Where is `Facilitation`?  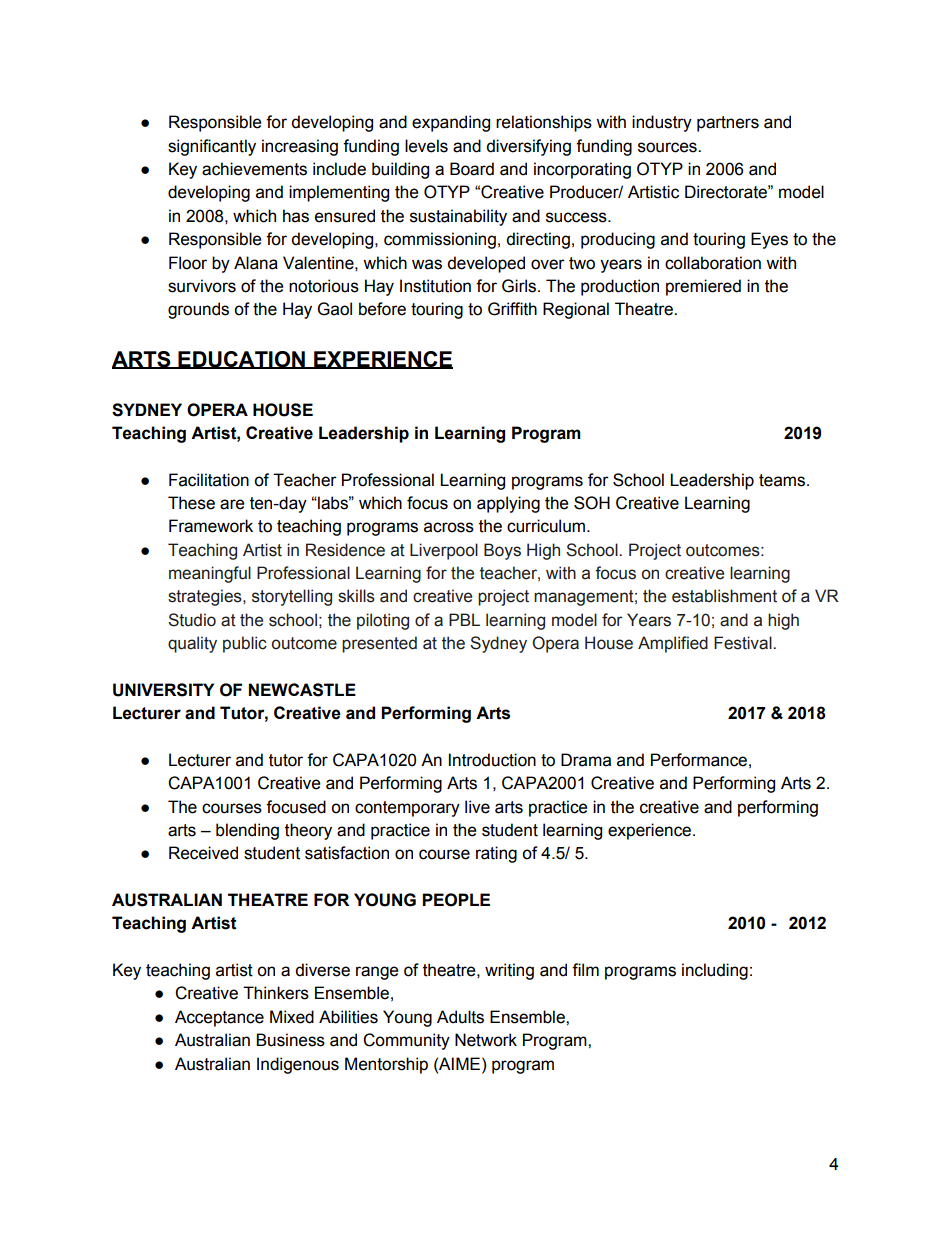 Facilitation is located at coordinates (209, 480).
